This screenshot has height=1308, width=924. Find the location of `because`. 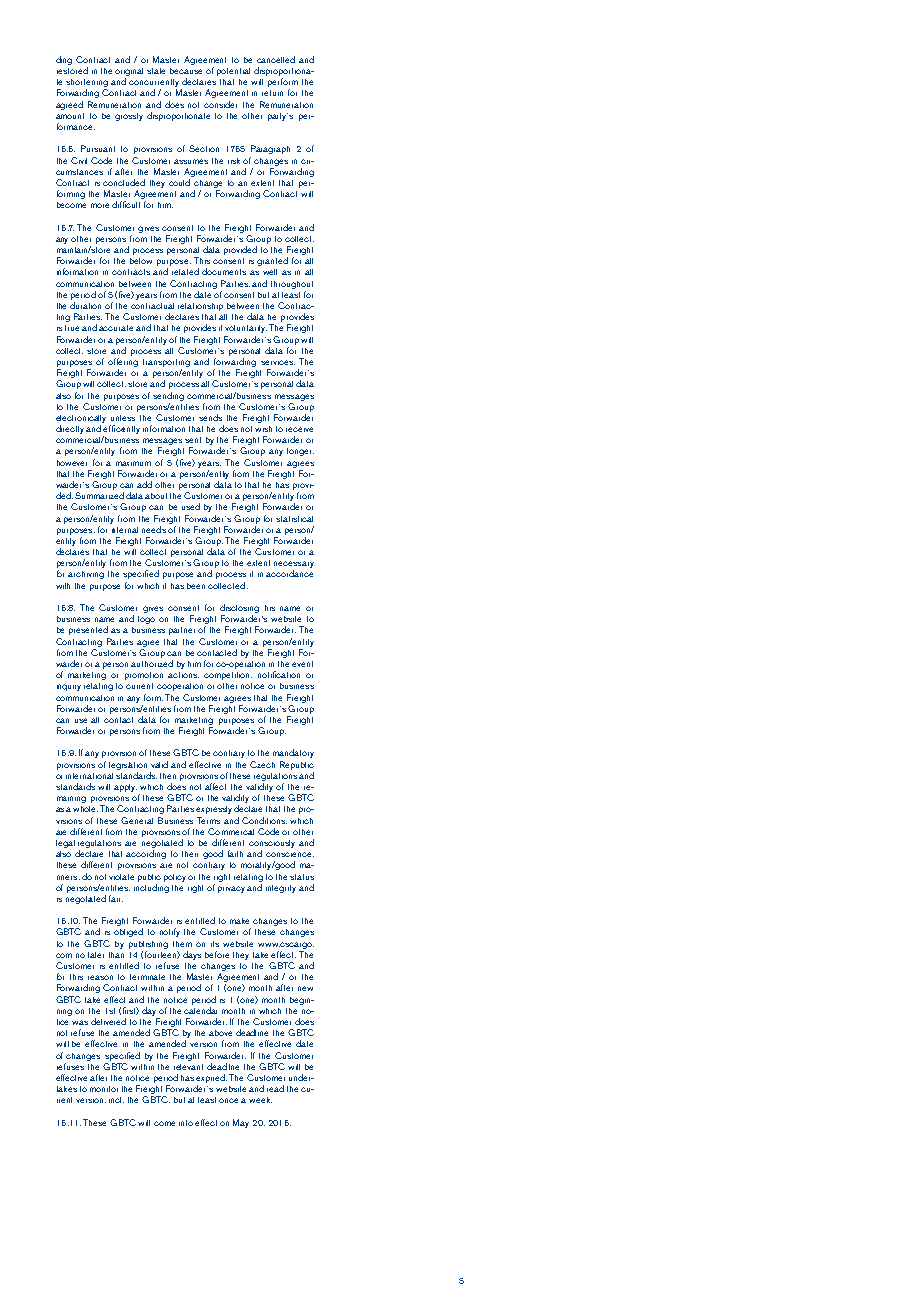

because is located at coordinates (186, 71).
